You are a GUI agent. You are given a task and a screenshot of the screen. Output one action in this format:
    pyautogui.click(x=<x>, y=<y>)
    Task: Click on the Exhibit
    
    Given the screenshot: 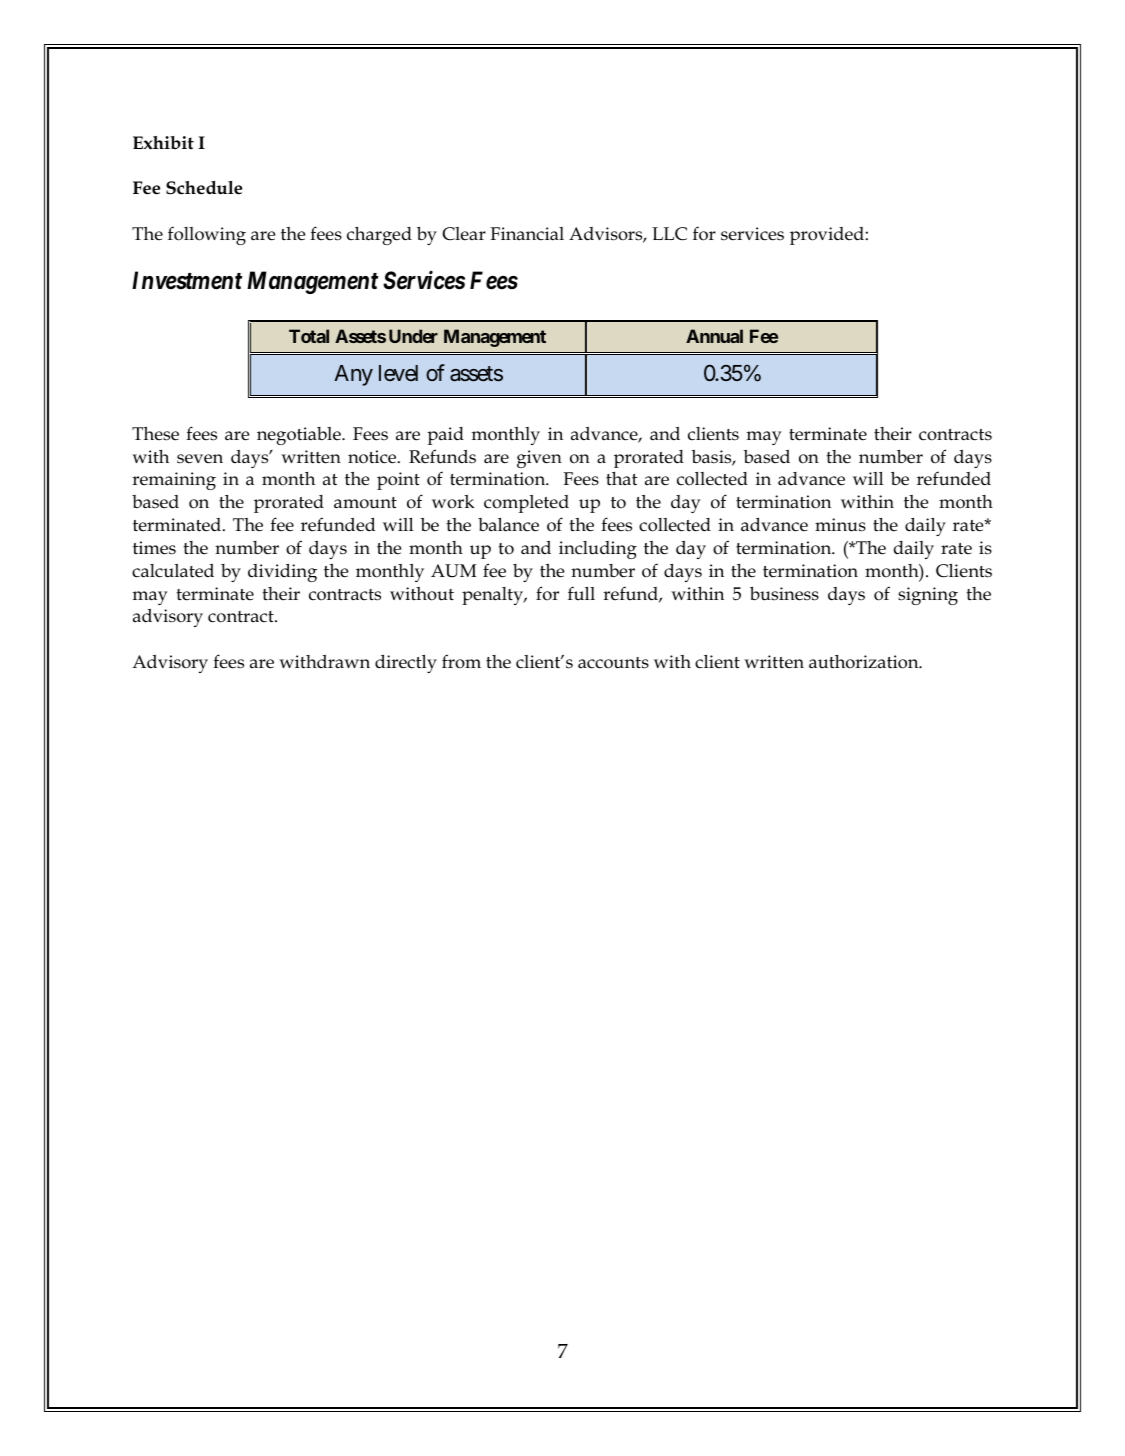 What is the action you would take?
    pyautogui.click(x=163, y=143)
